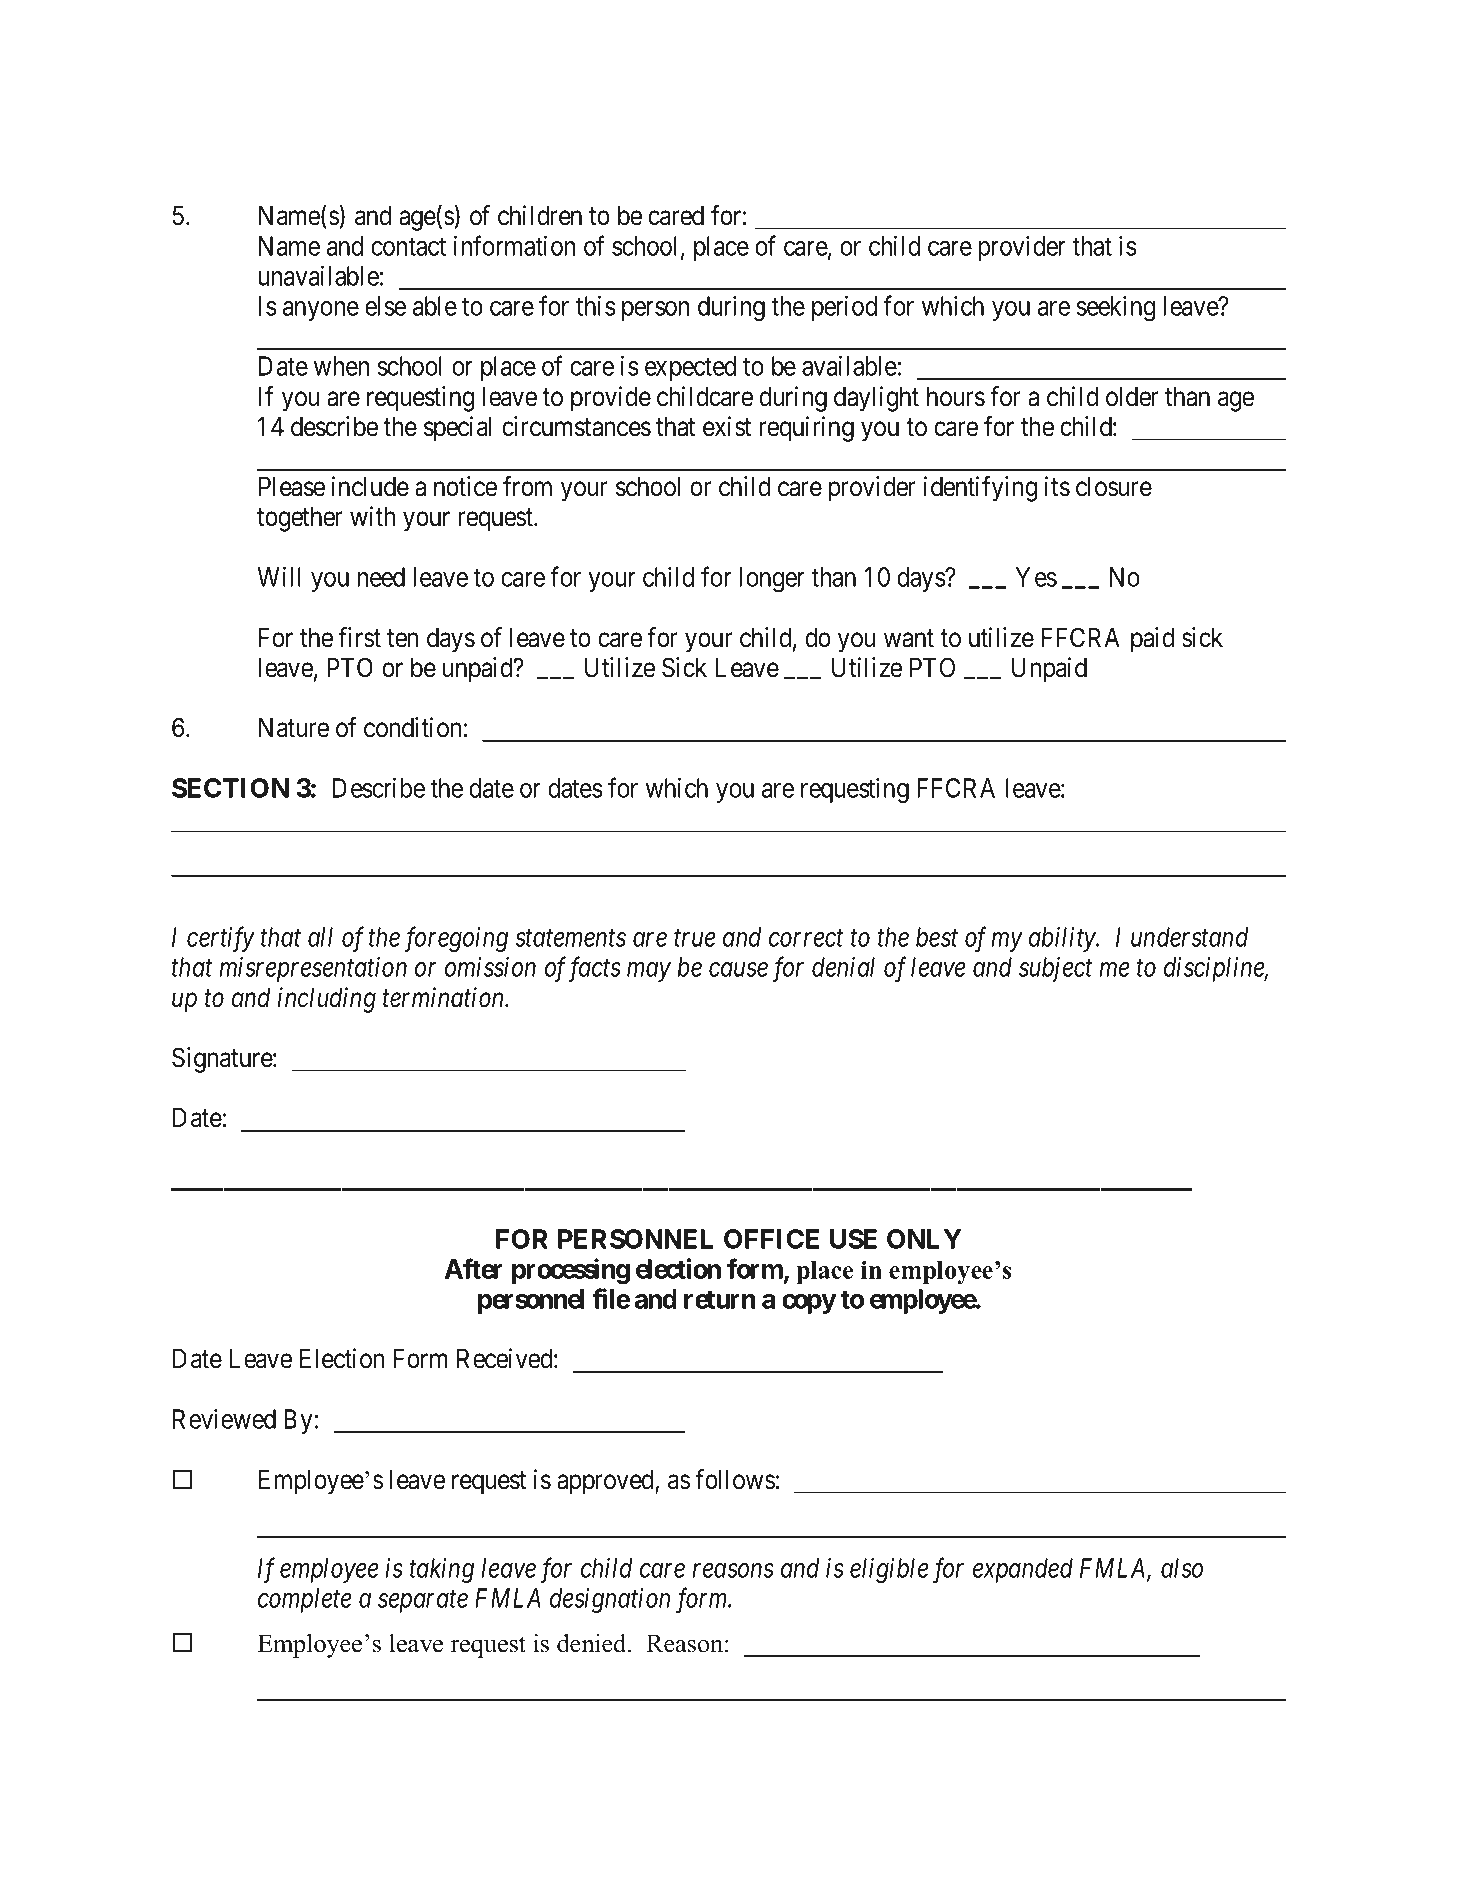  I want to click on want, so click(909, 638).
